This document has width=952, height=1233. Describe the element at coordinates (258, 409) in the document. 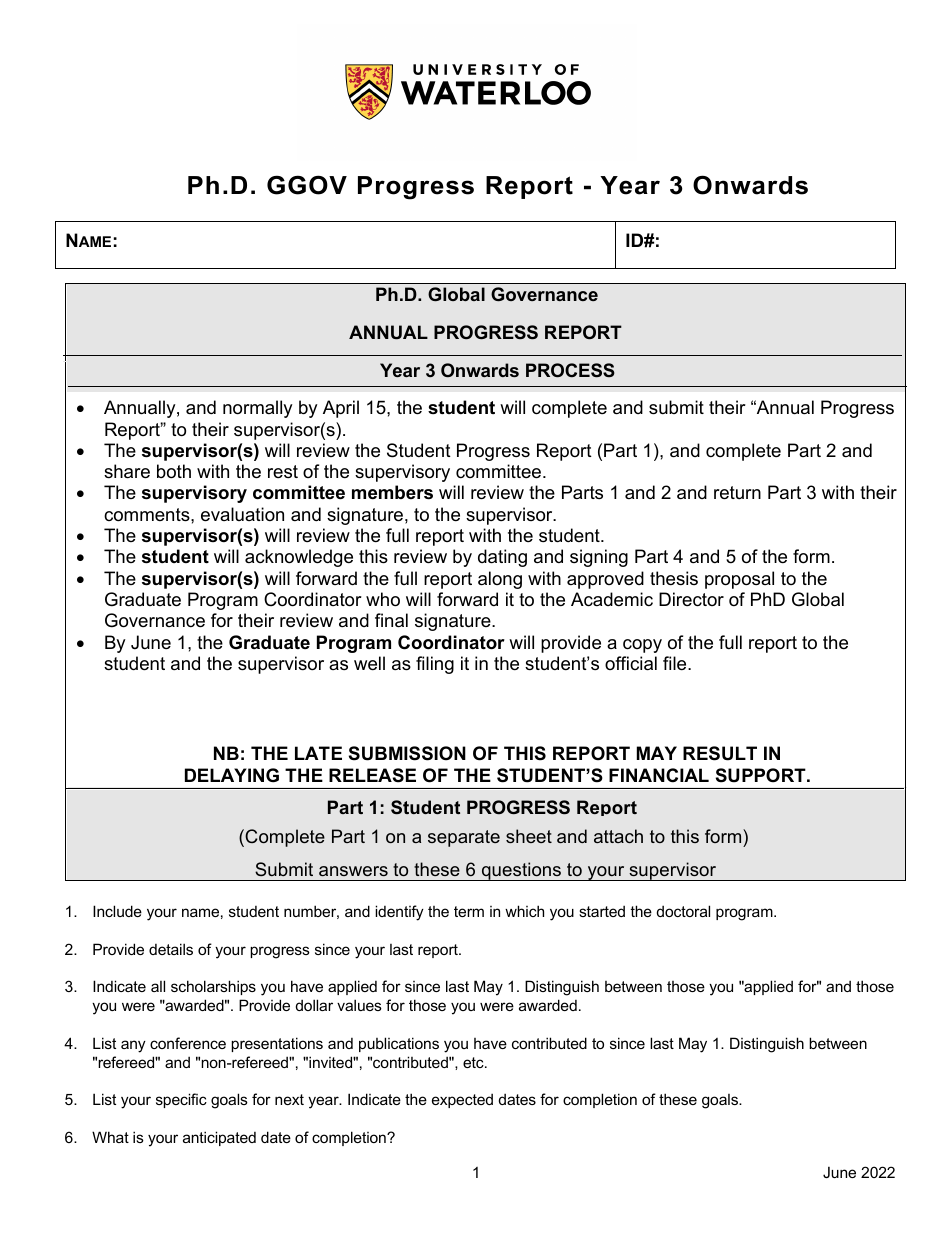

I see `normally` at that location.
